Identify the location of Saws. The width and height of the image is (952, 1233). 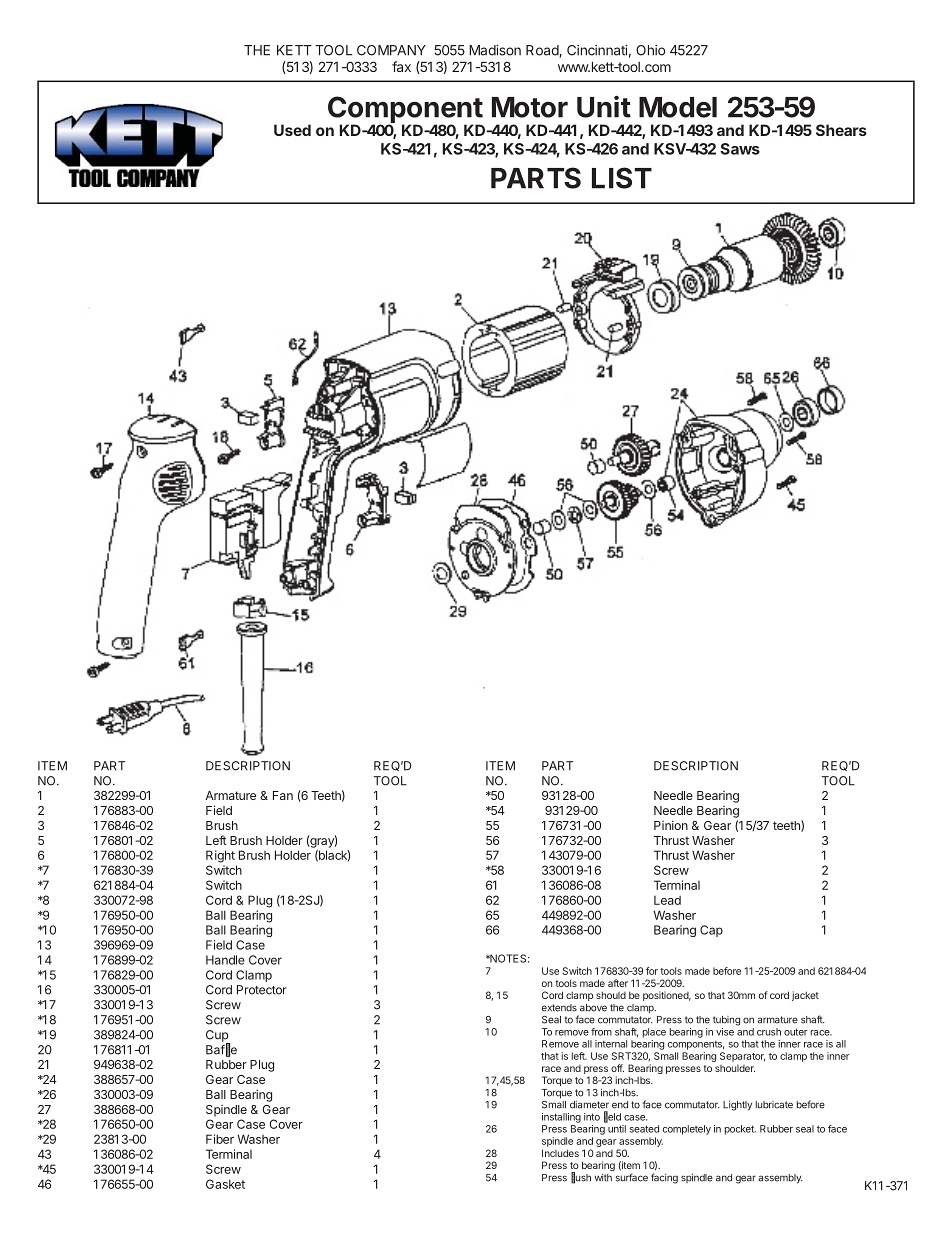
(740, 149).
